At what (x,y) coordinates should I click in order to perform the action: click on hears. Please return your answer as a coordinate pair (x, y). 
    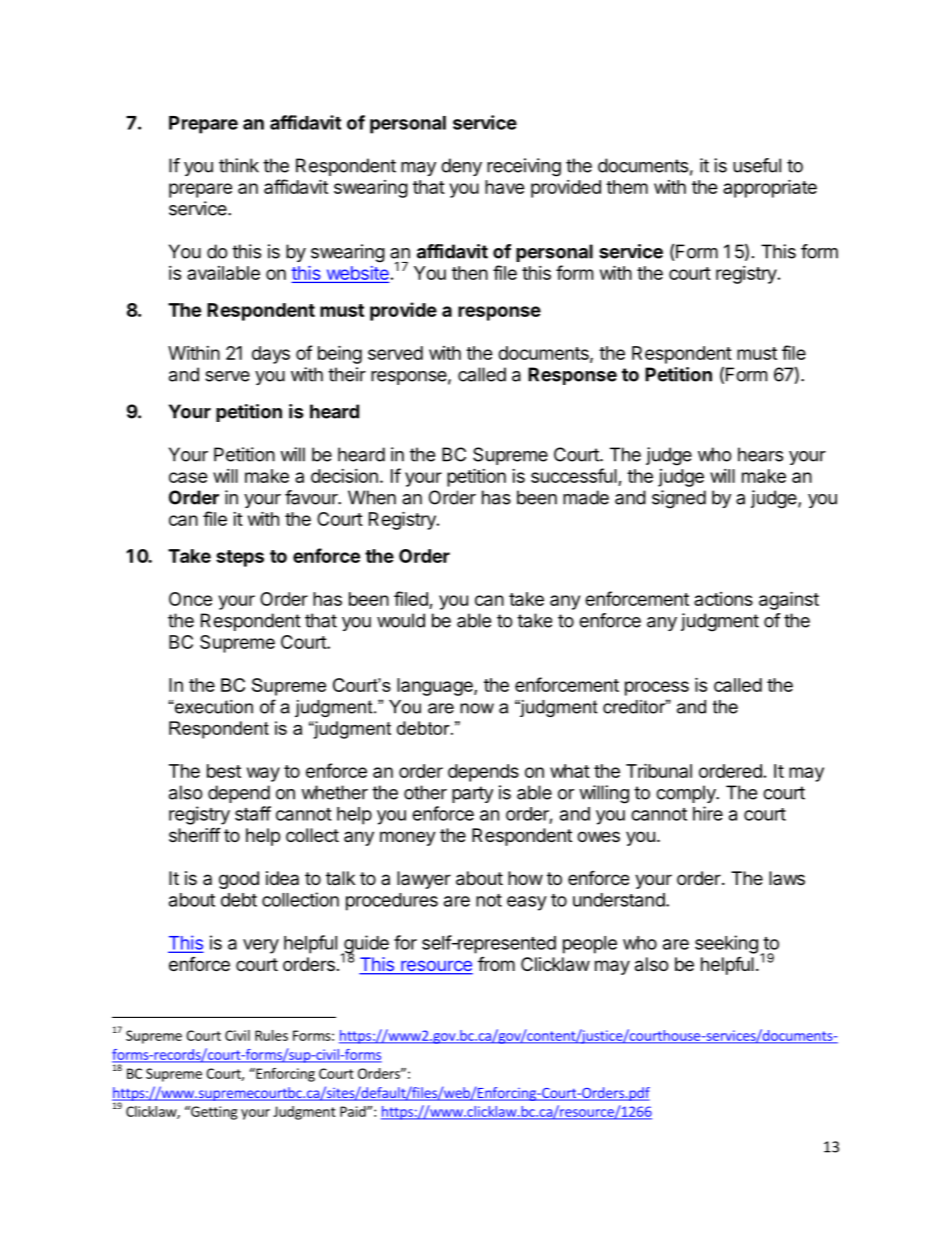
    Looking at the image, I should click on (760, 454).
